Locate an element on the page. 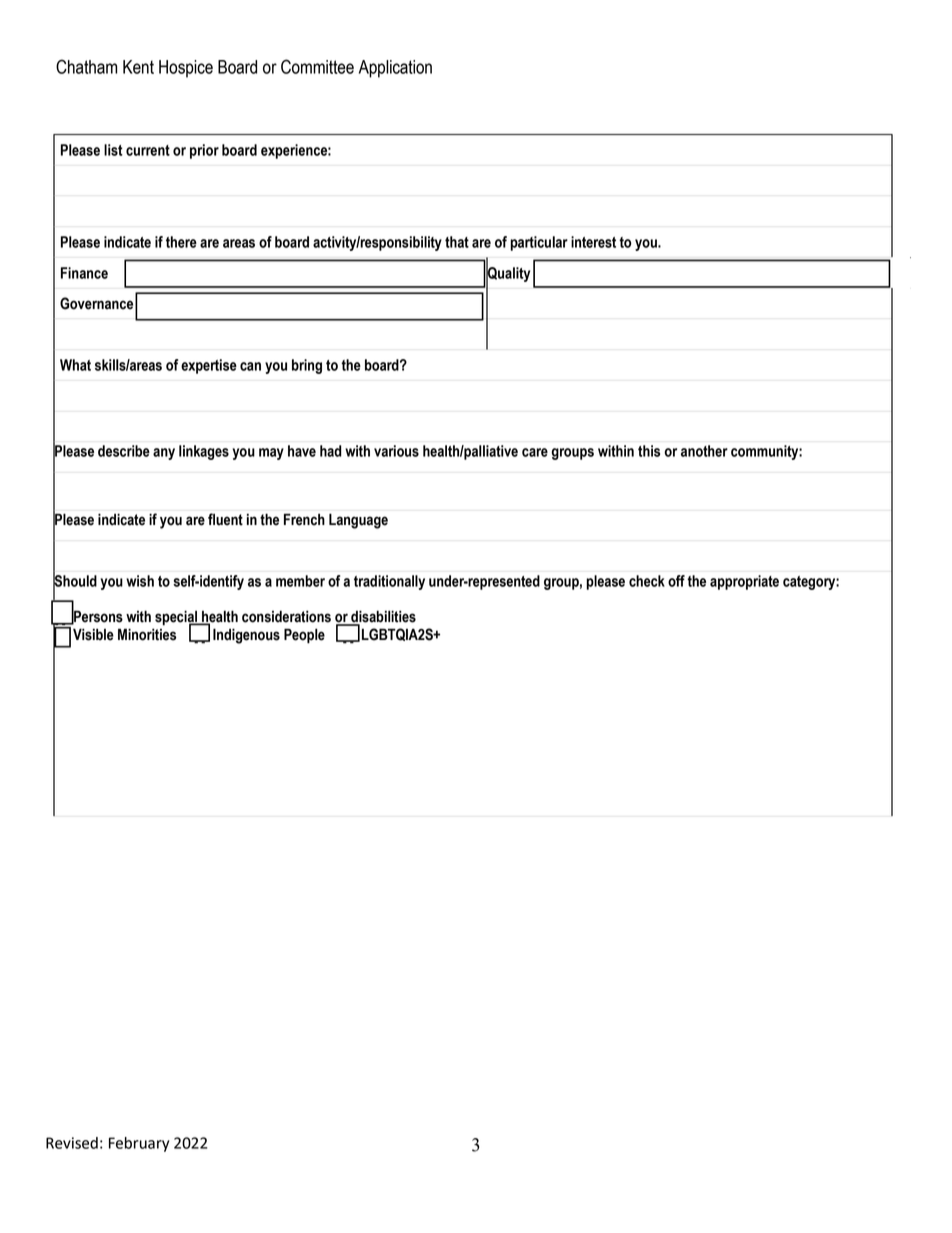  particular is located at coordinates (539, 243).
